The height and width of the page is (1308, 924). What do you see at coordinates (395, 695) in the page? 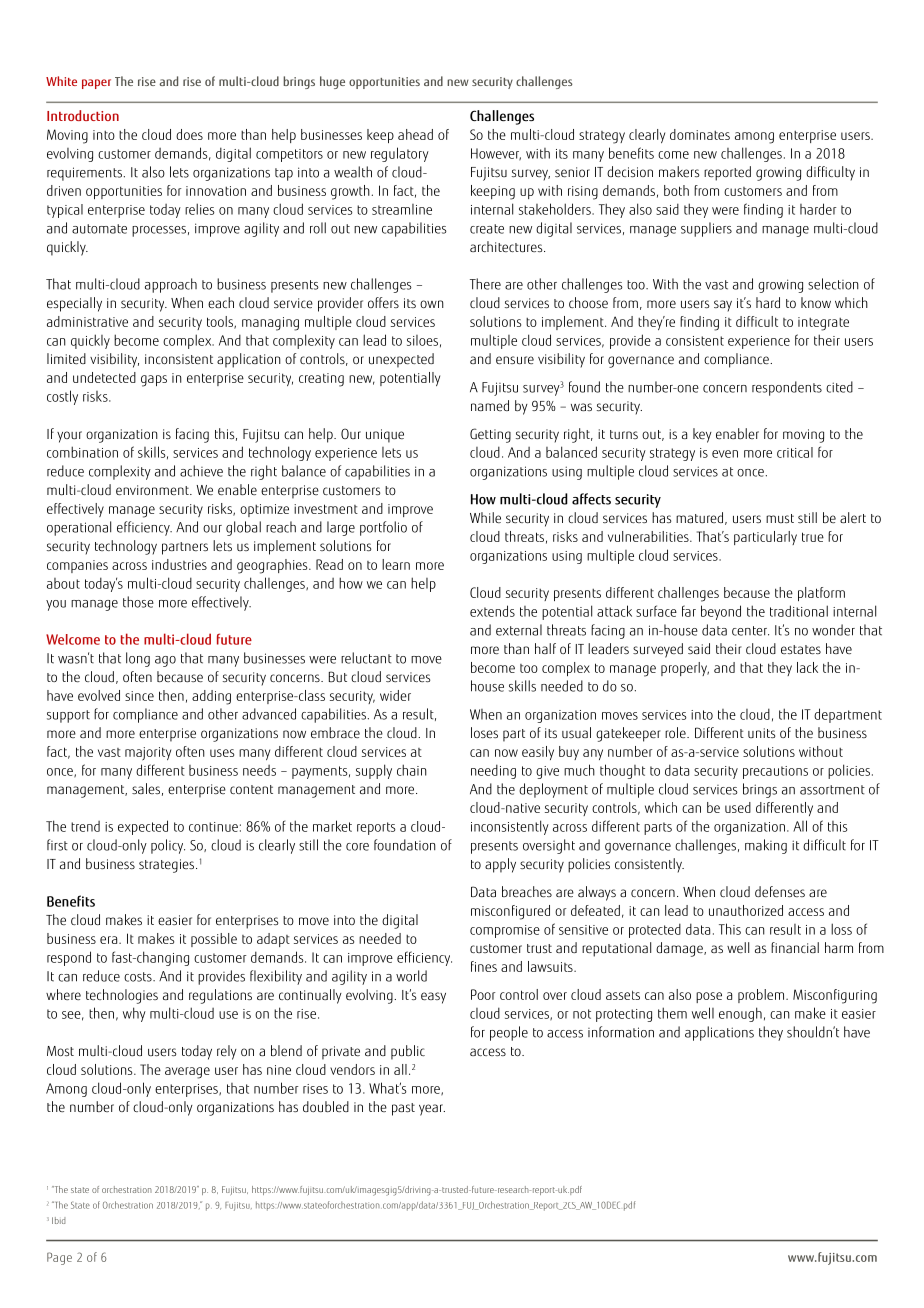
I see `wider` at bounding box center [395, 695].
